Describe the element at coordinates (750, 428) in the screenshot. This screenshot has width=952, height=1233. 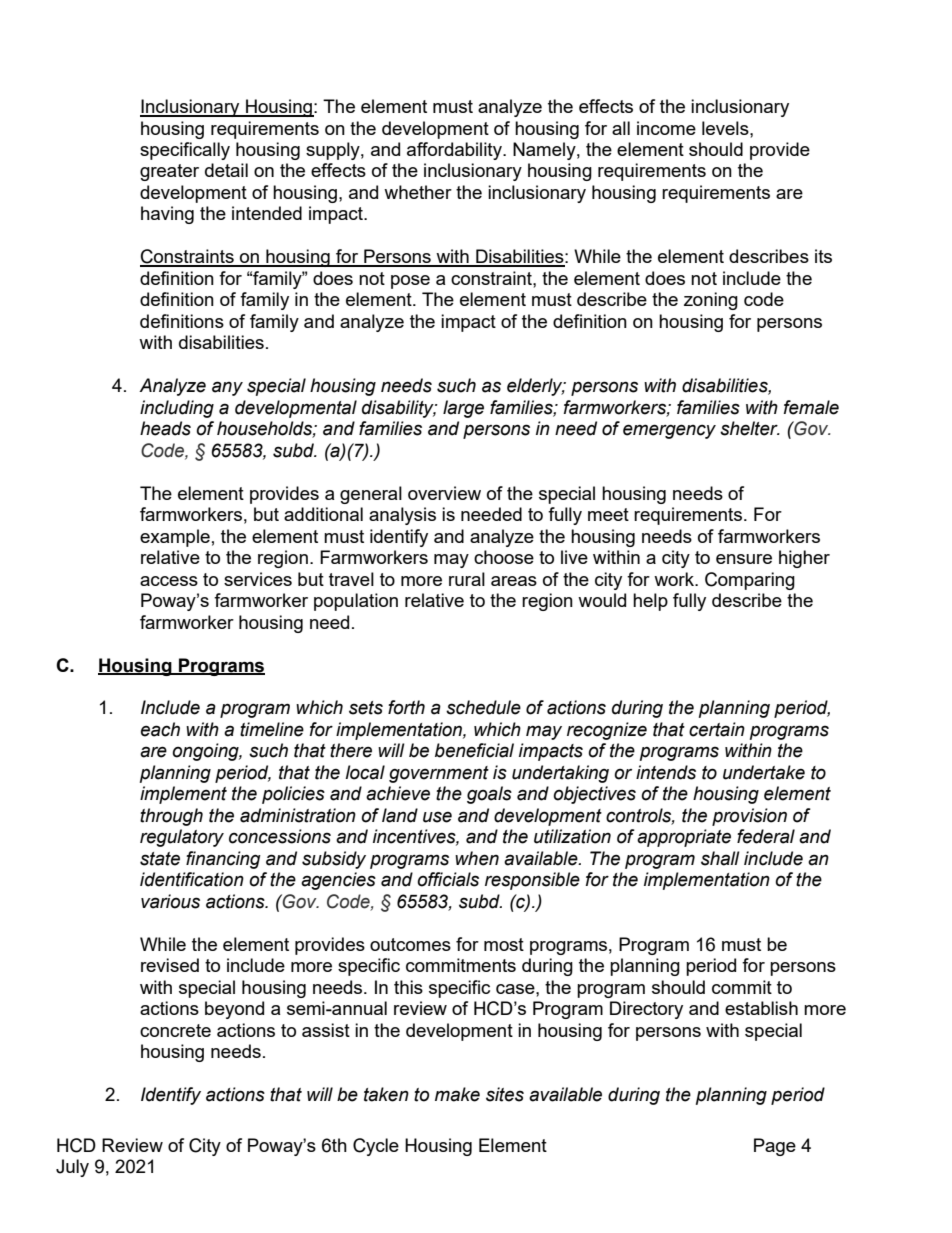
I see `shelter` at that location.
